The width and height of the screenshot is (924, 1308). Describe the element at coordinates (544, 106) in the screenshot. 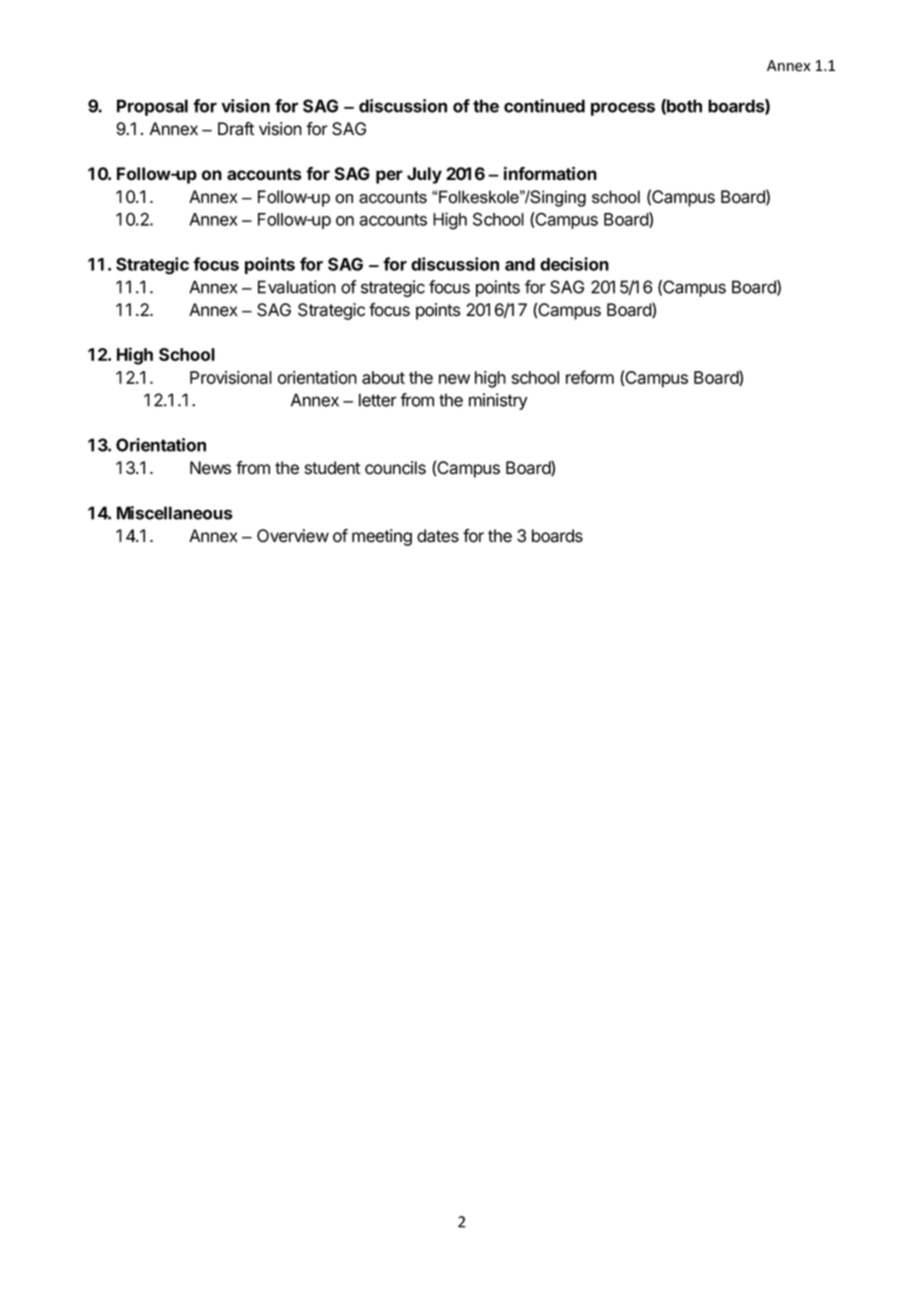

I see `continued` at that location.
